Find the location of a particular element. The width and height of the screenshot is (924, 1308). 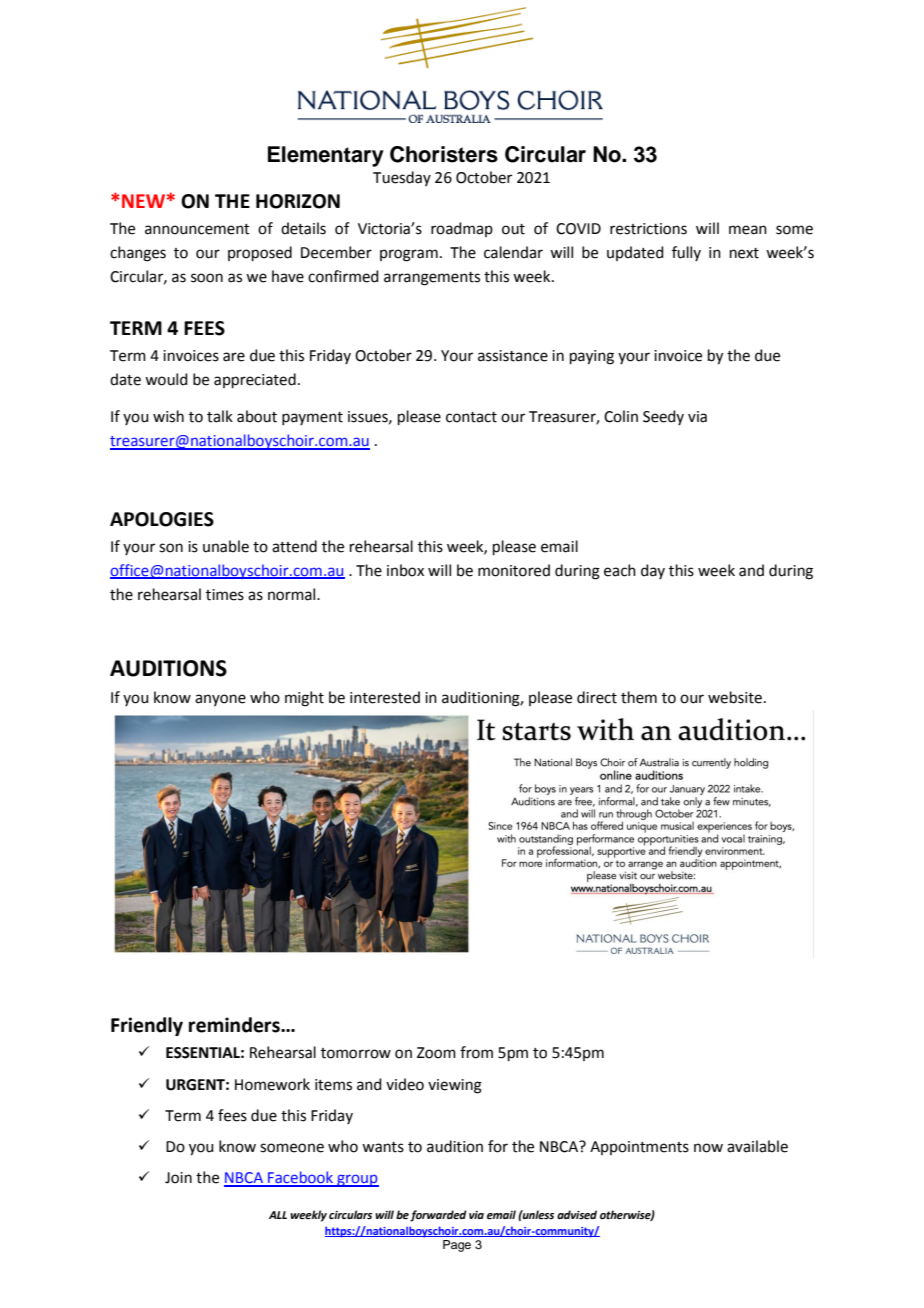

anyone is located at coordinates (220, 700).
